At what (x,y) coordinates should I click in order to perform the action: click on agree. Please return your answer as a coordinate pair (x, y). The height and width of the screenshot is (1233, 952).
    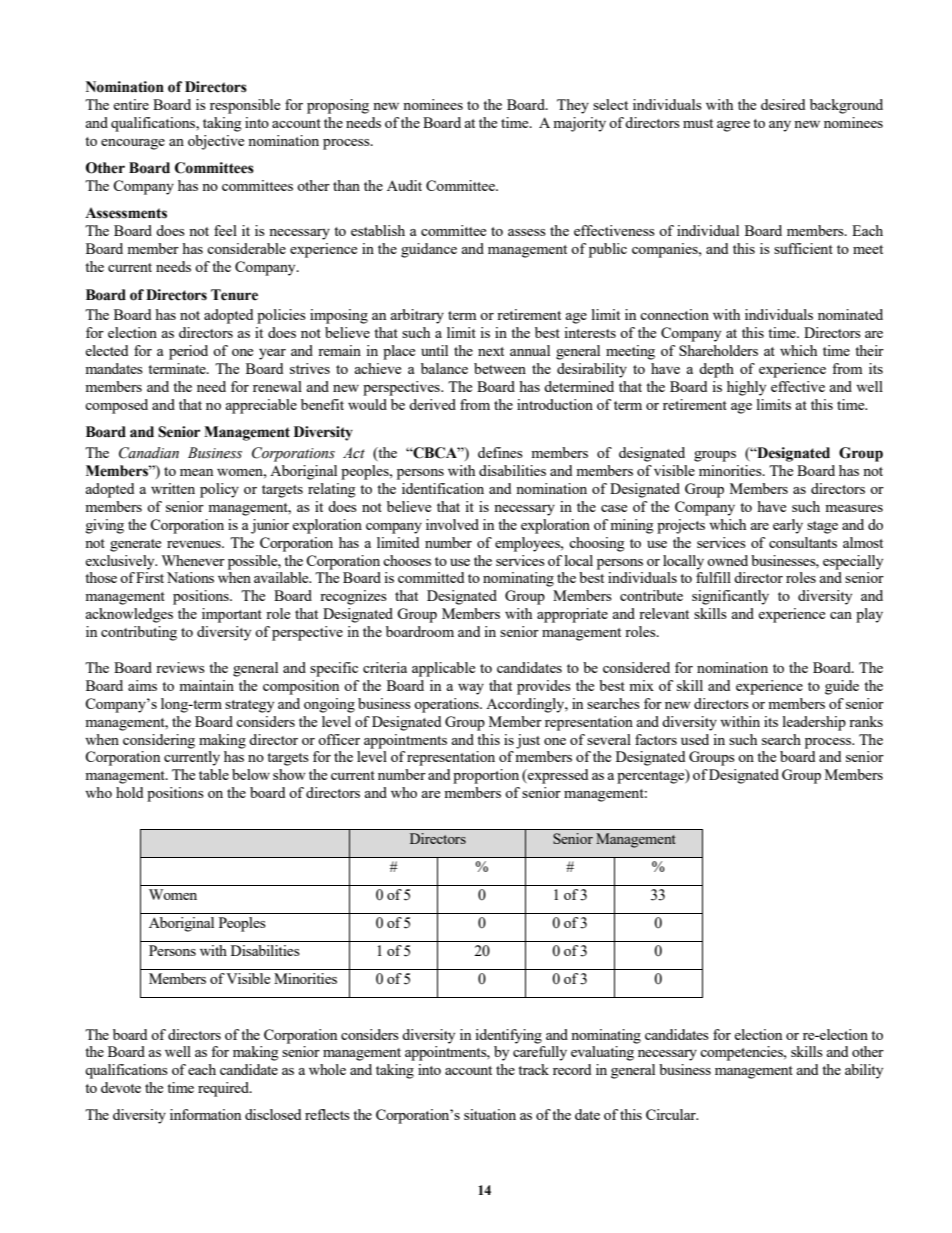
    Looking at the image, I should click on (733, 126).
